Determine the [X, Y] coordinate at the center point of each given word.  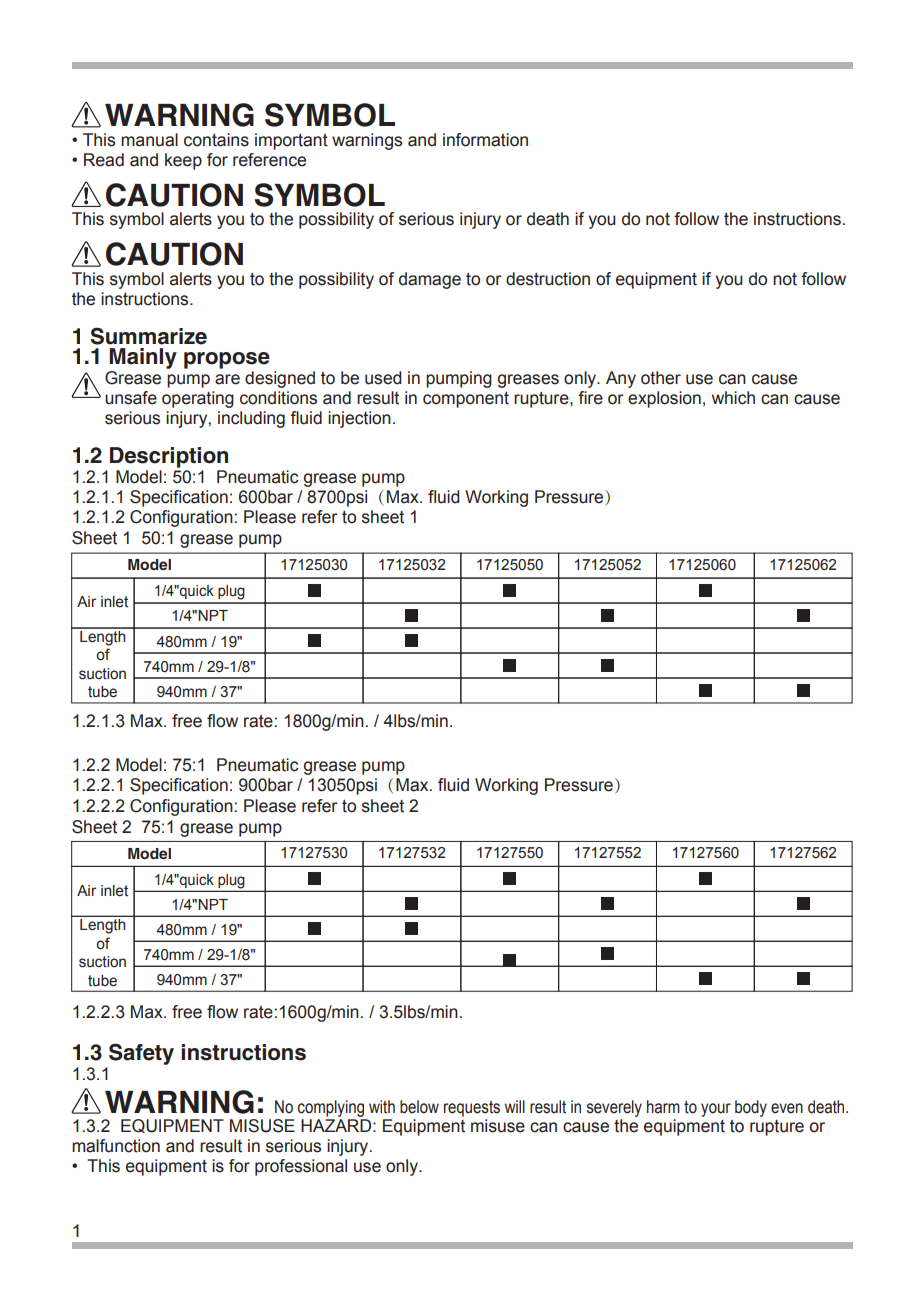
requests [472, 1109]
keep [183, 161]
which [733, 398]
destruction [548, 279]
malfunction [116, 1146]
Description [169, 457]
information [485, 140]
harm [663, 1107]
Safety [141, 1054]
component [466, 400]
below [419, 1107]
